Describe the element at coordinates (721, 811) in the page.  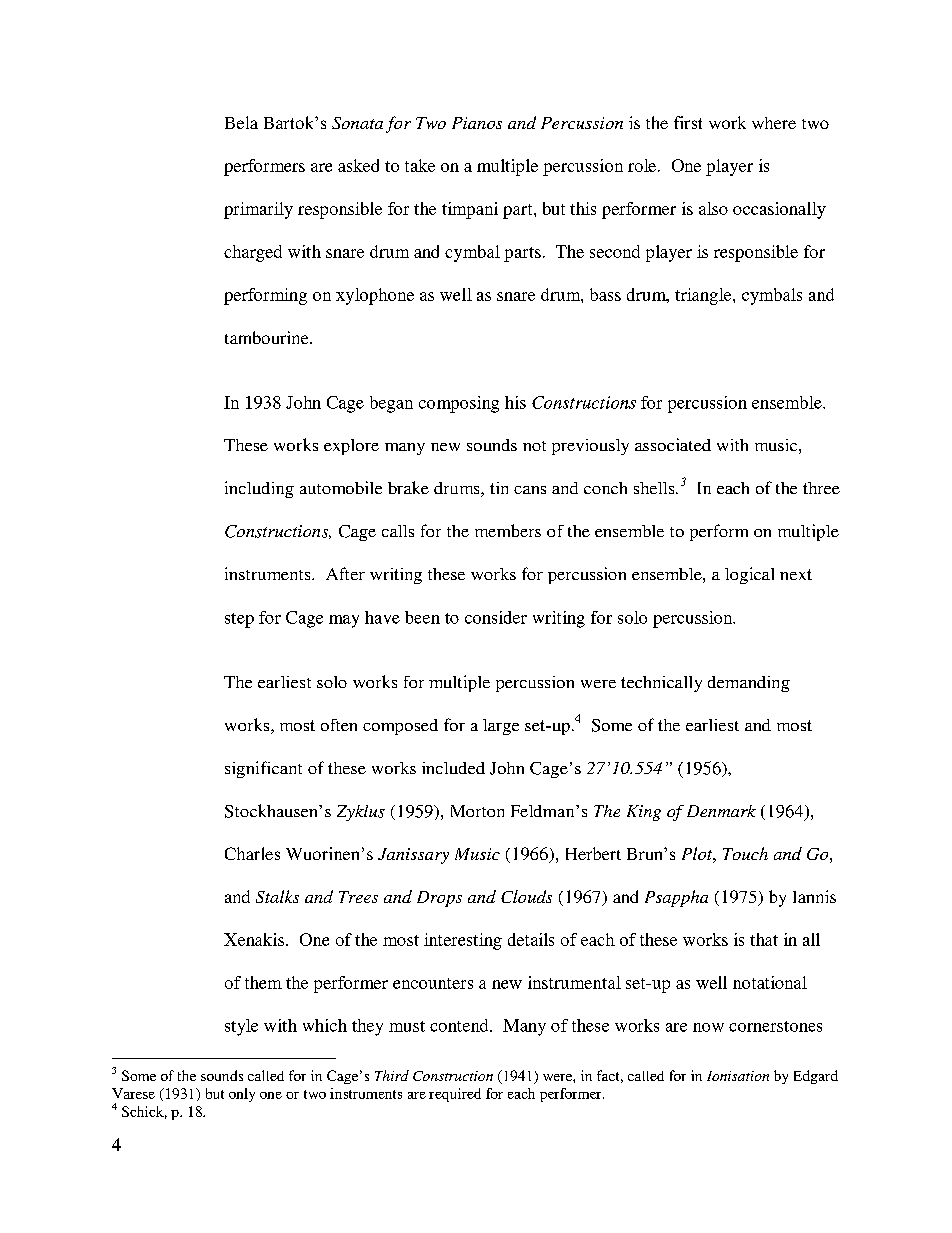
I see `Denmark` at that location.
